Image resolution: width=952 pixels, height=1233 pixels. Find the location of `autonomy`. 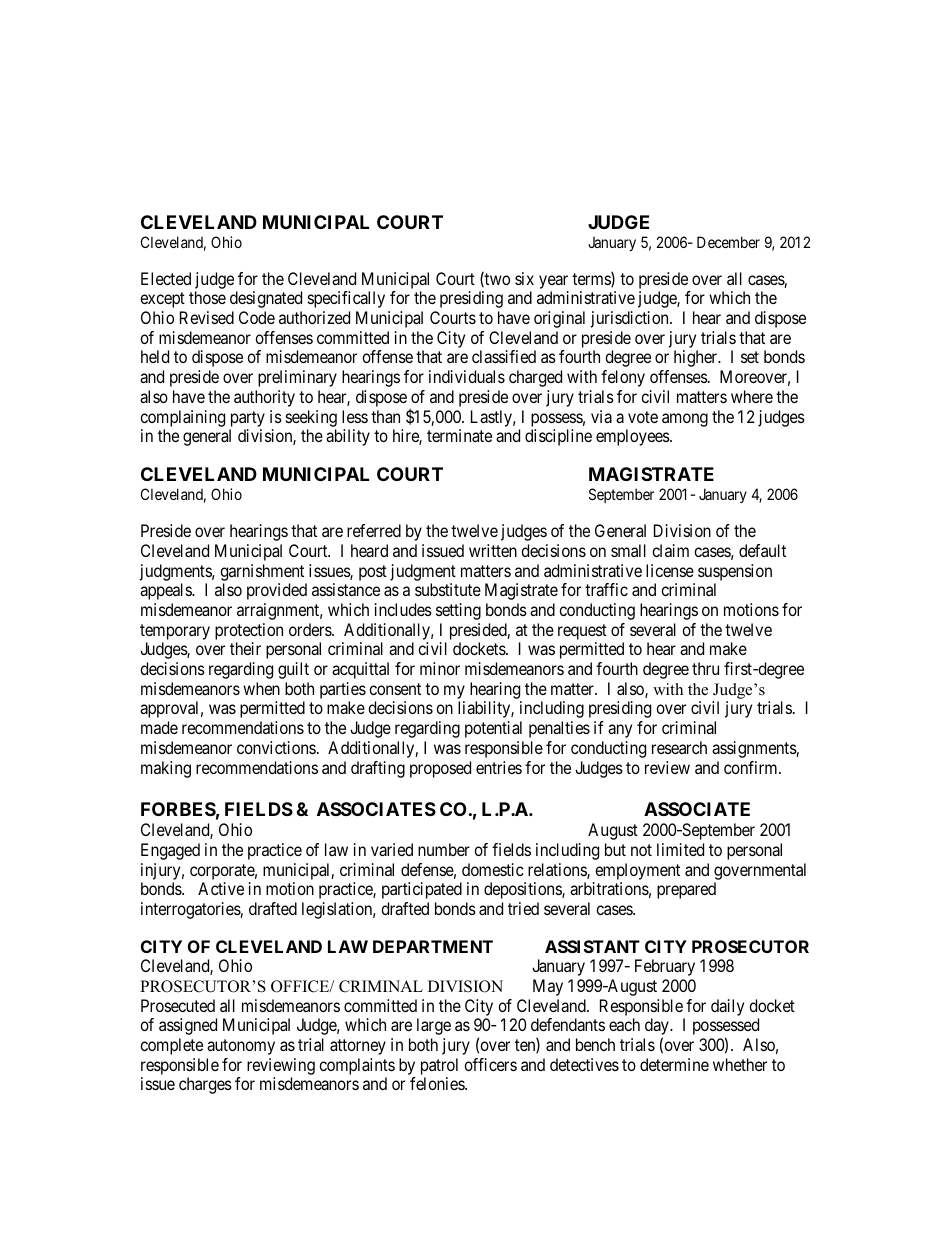

autonomy is located at coordinates (241, 1047).
